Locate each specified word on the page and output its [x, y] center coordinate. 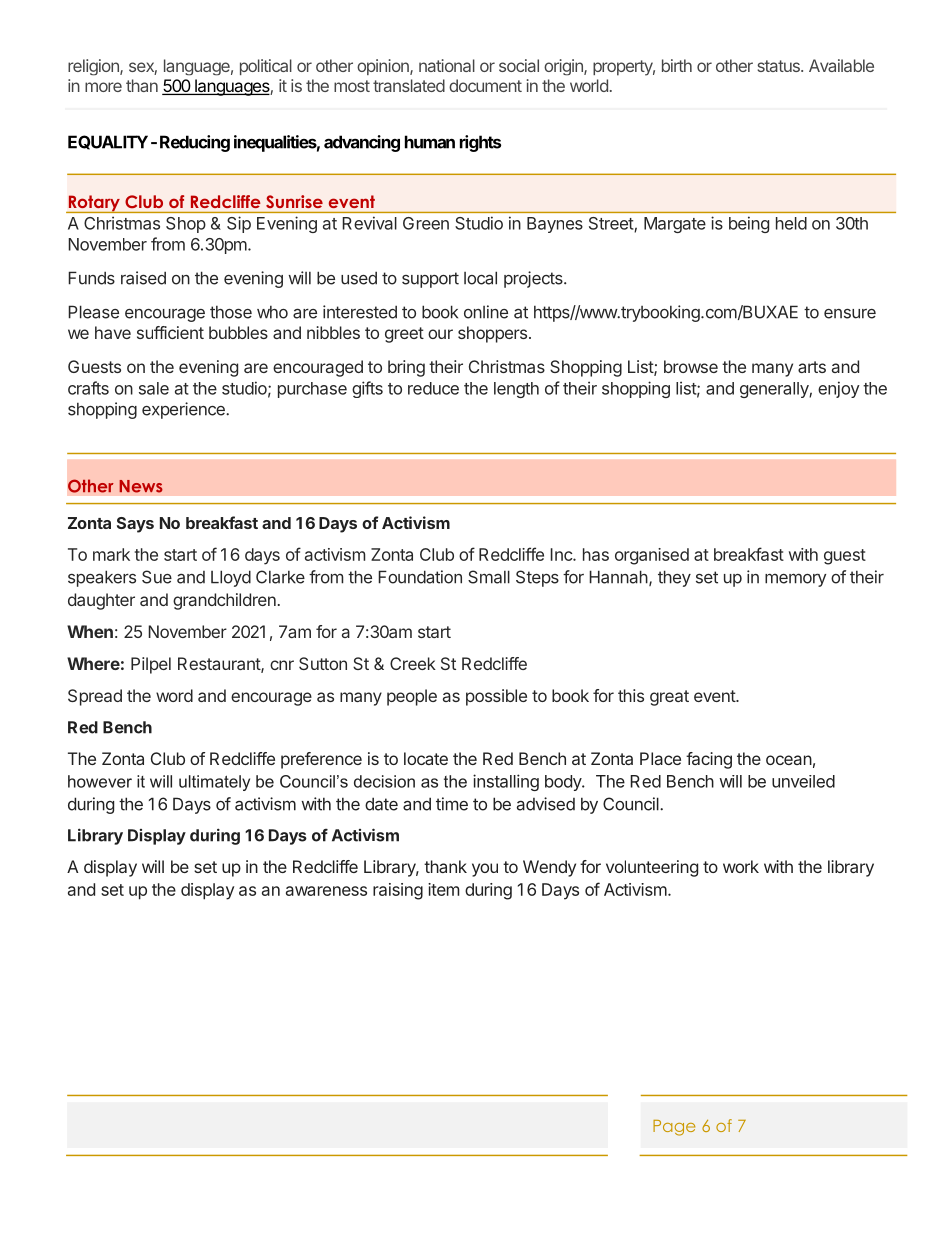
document [485, 85]
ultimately [214, 783]
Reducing [195, 143]
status [779, 66]
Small [489, 577]
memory [795, 580]
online [486, 312]
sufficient [170, 332]
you [485, 870]
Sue [157, 577]
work [741, 866]
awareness [326, 891]
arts [812, 367]
